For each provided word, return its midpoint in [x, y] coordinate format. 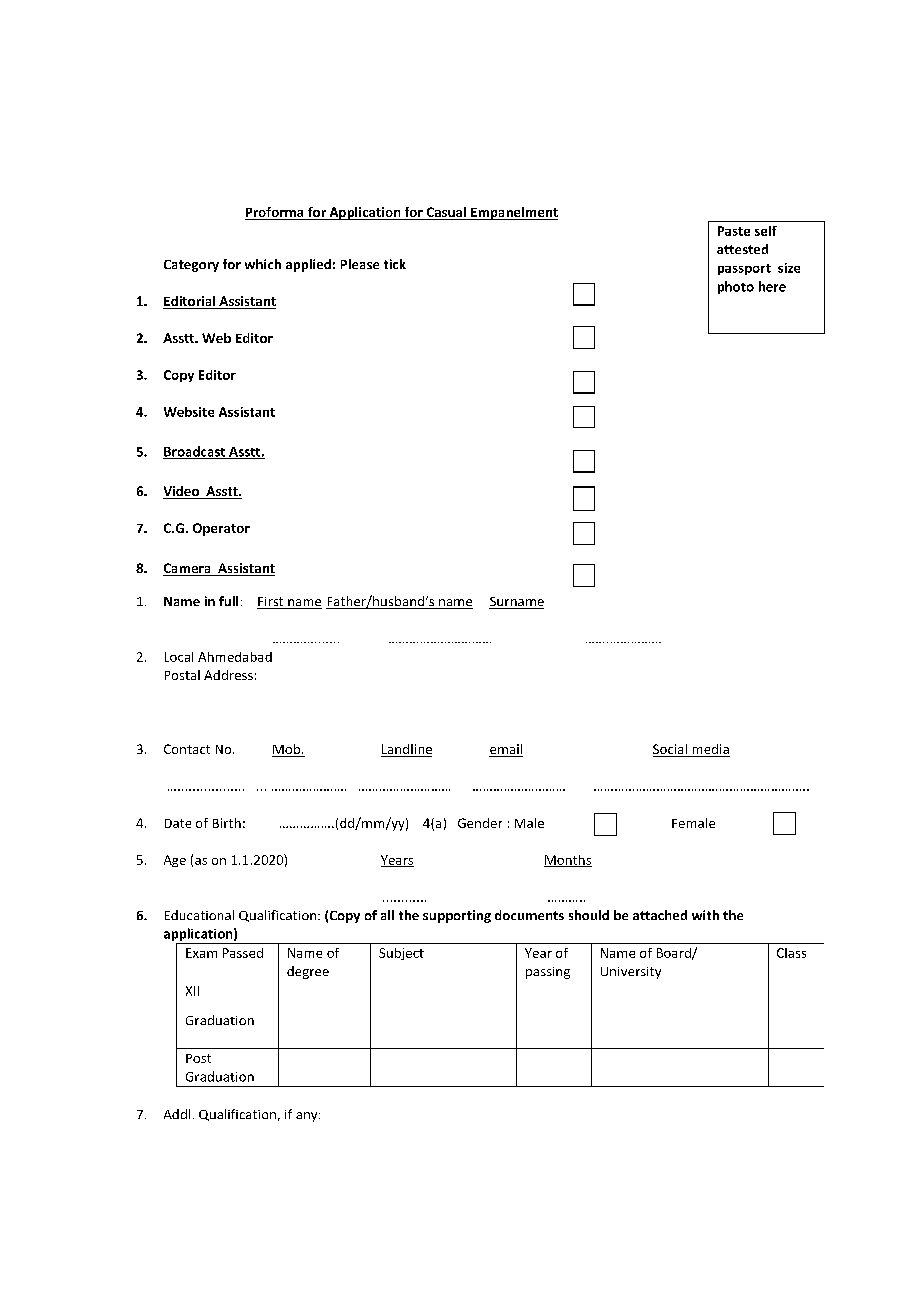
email [506, 750]
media [710, 750]
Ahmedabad [235, 657]
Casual [446, 213]
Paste [734, 231]
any [308, 1117]
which [263, 264]
